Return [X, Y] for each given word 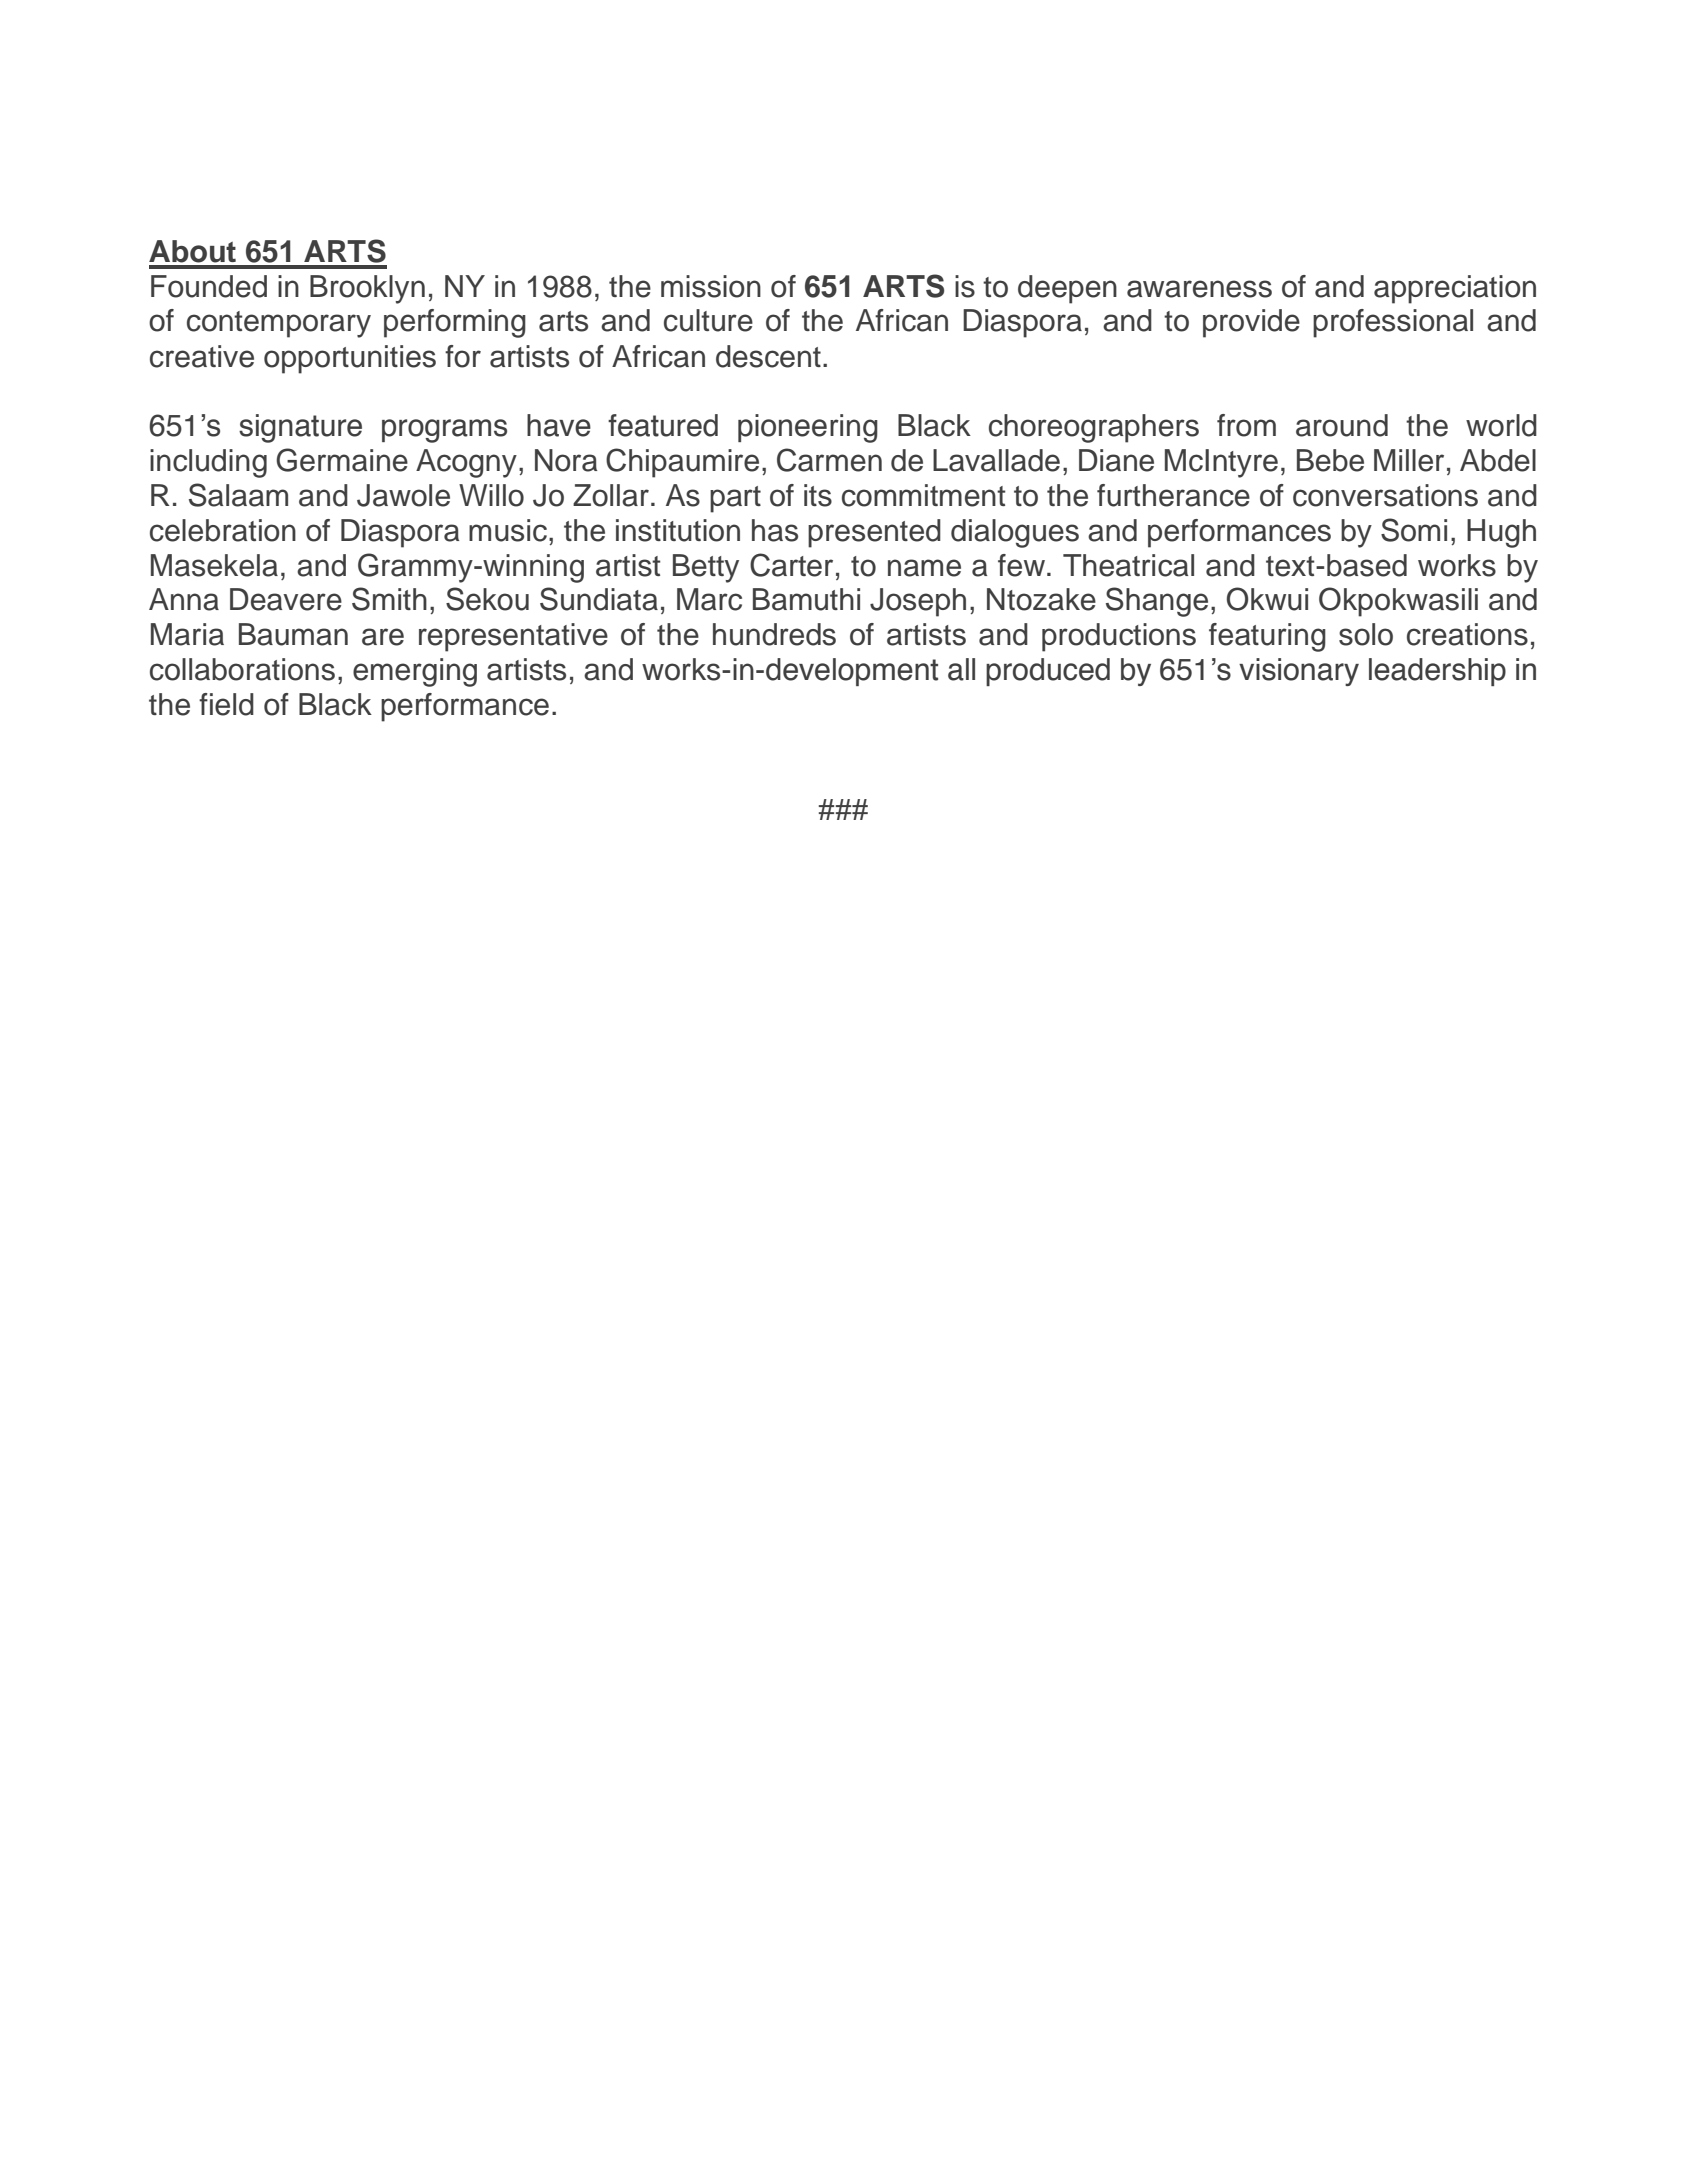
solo [1366, 634]
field [226, 704]
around [1342, 425]
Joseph [918, 602]
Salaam [238, 495]
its [818, 495]
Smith [389, 599]
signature [300, 428]
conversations [1385, 495]
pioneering [808, 428]
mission [711, 286]
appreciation [1455, 289]
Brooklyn [367, 289]
